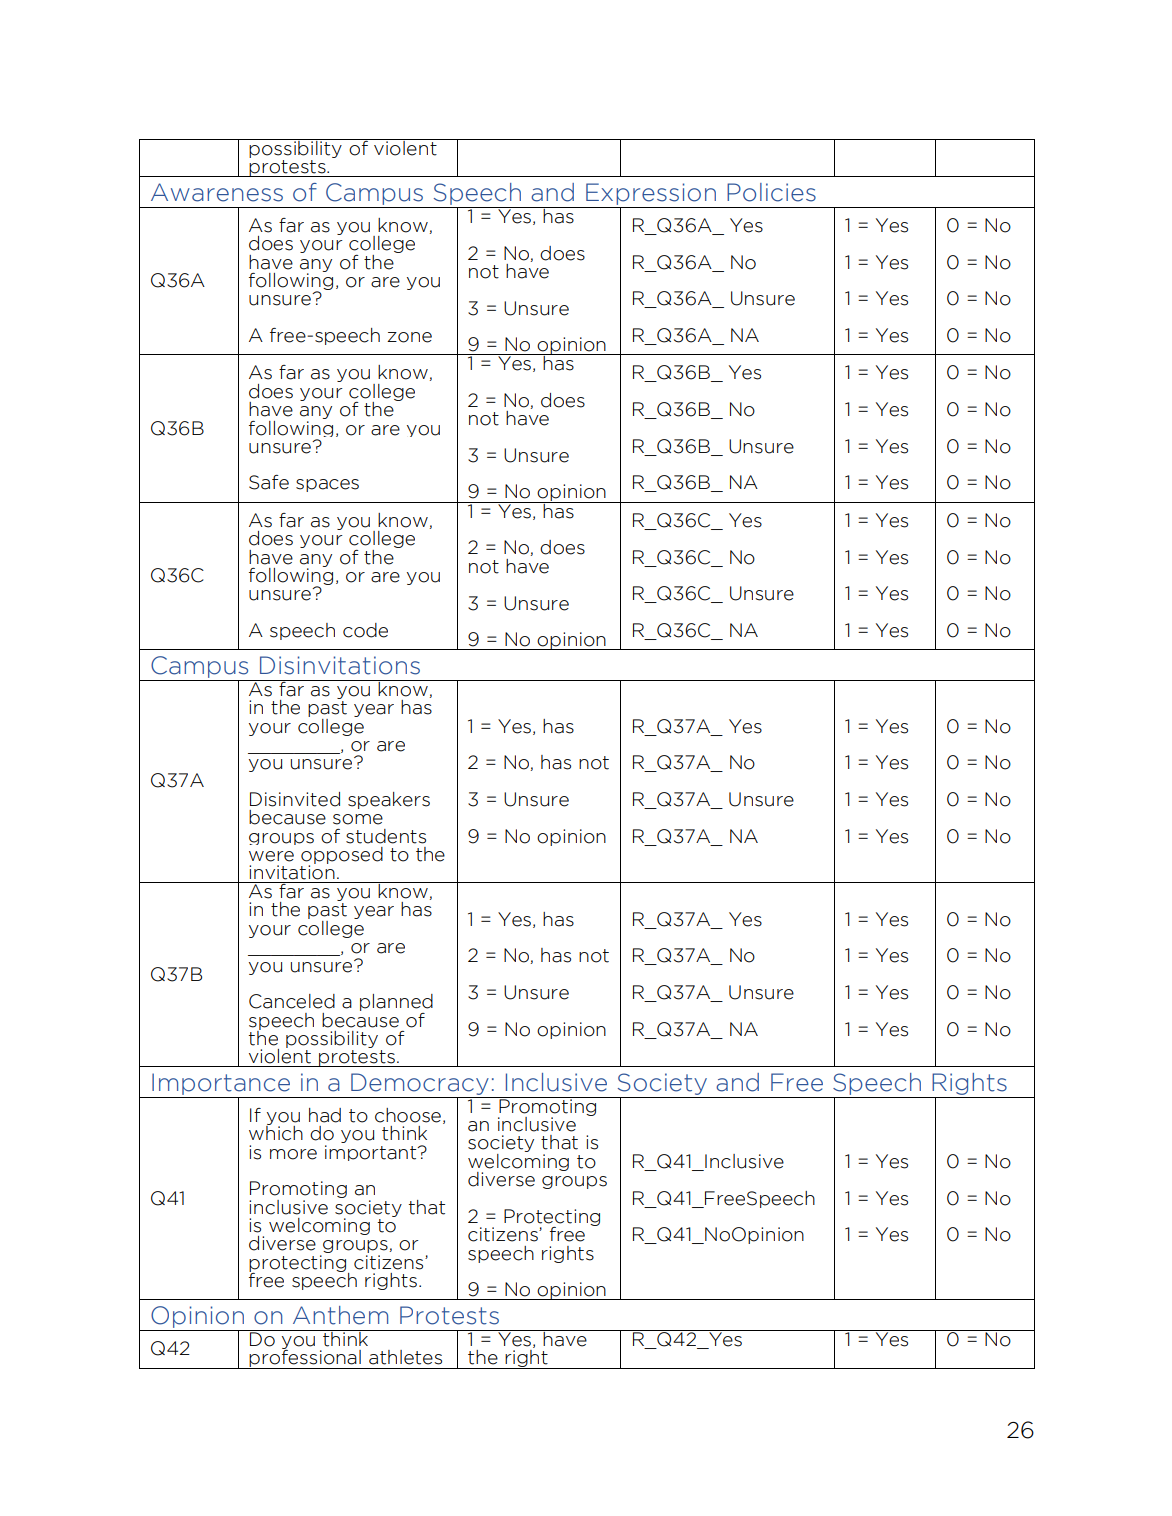  Describe the element at coordinates (389, 800) in the screenshot. I see `speakers` at that location.
